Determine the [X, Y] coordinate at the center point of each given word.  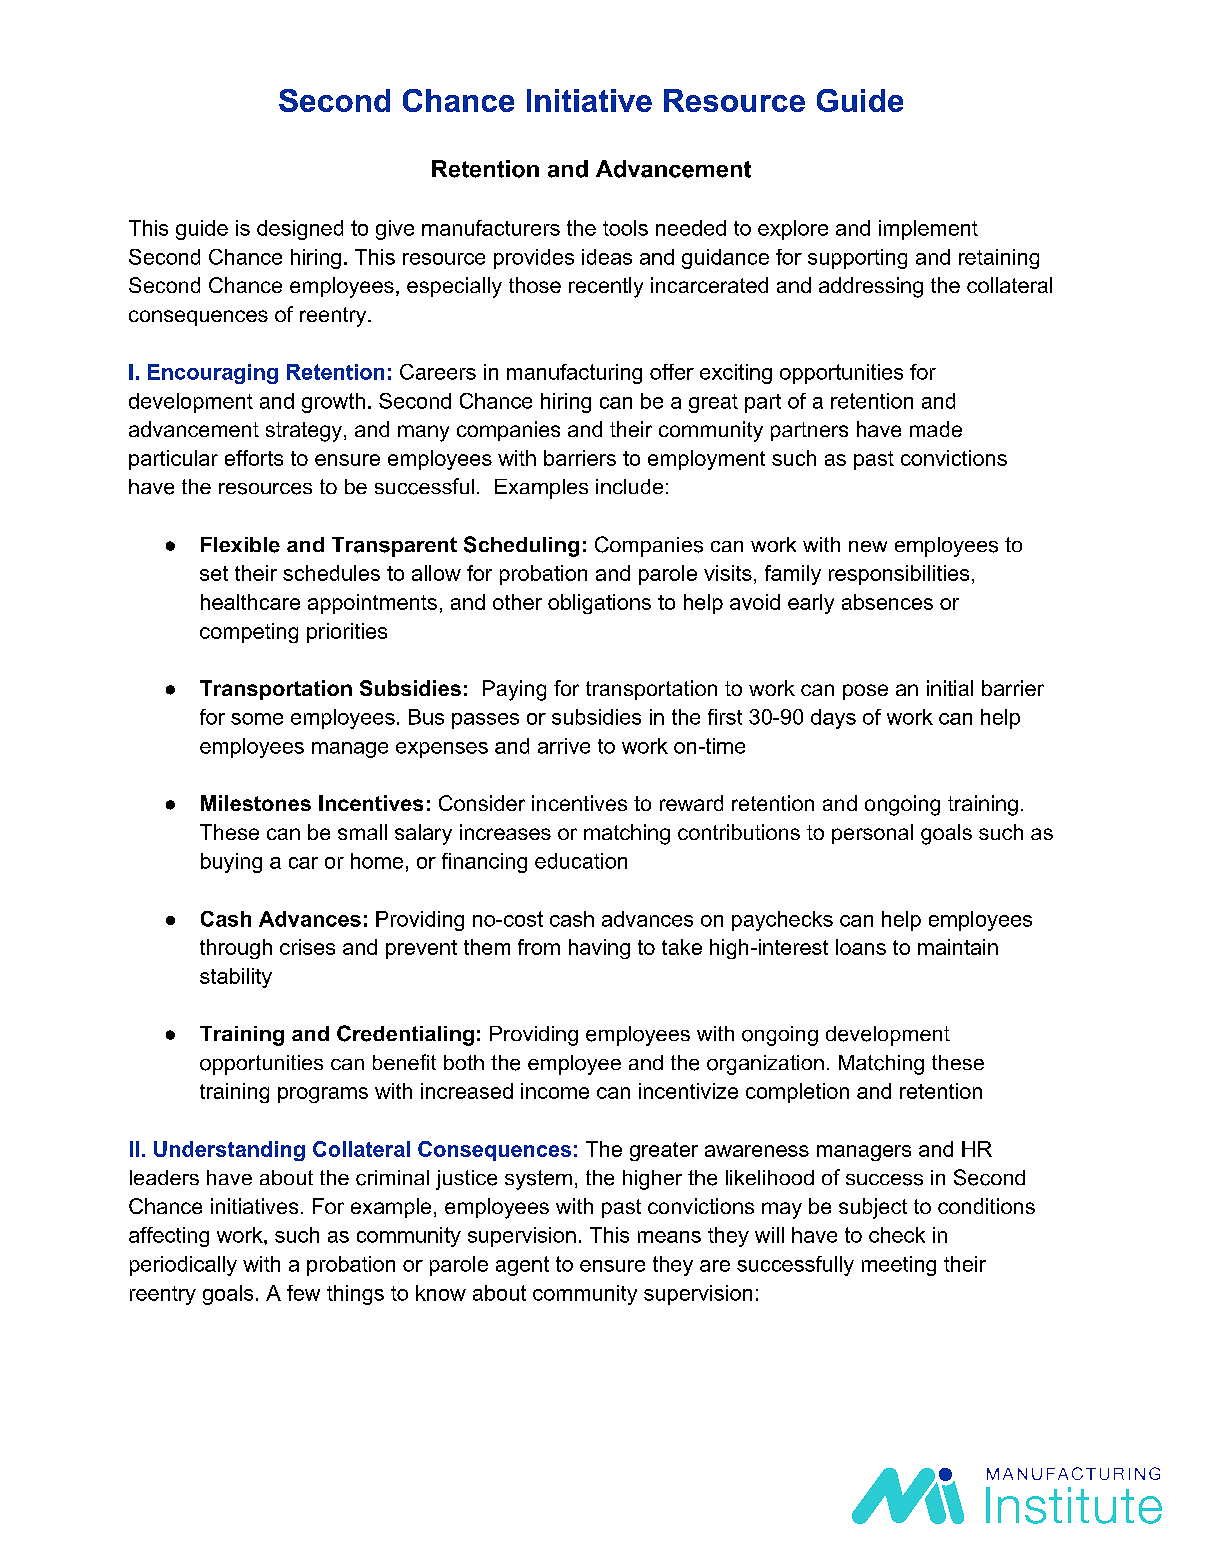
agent [522, 1266]
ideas [607, 257]
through [236, 949]
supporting [857, 259]
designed [300, 230]
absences [887, 602]
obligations [599, 604]
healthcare [250, 602]
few [303, 1293]
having [599, 949]
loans [861, 947]
